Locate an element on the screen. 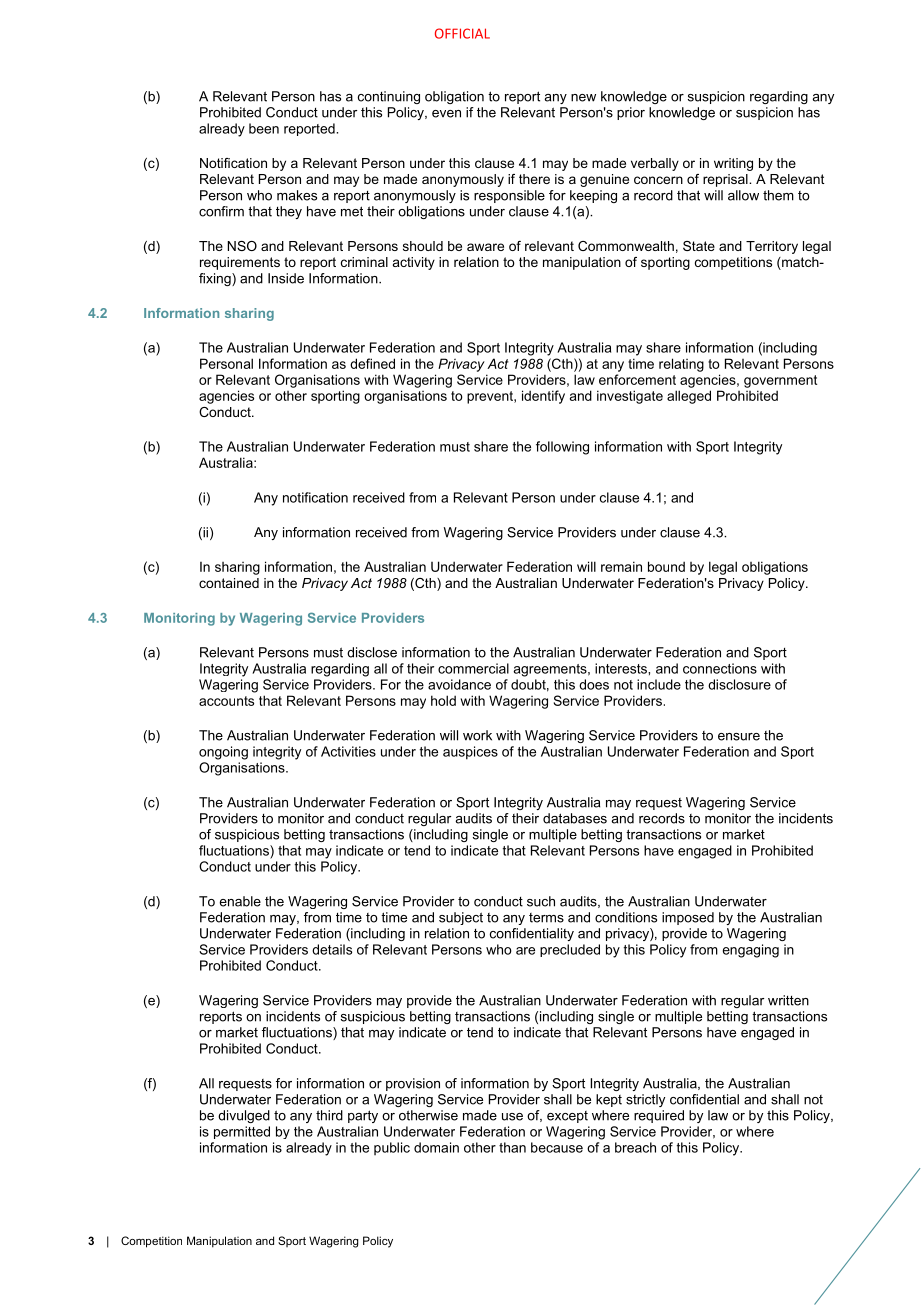  contained is located at coordinates (229, 583).
